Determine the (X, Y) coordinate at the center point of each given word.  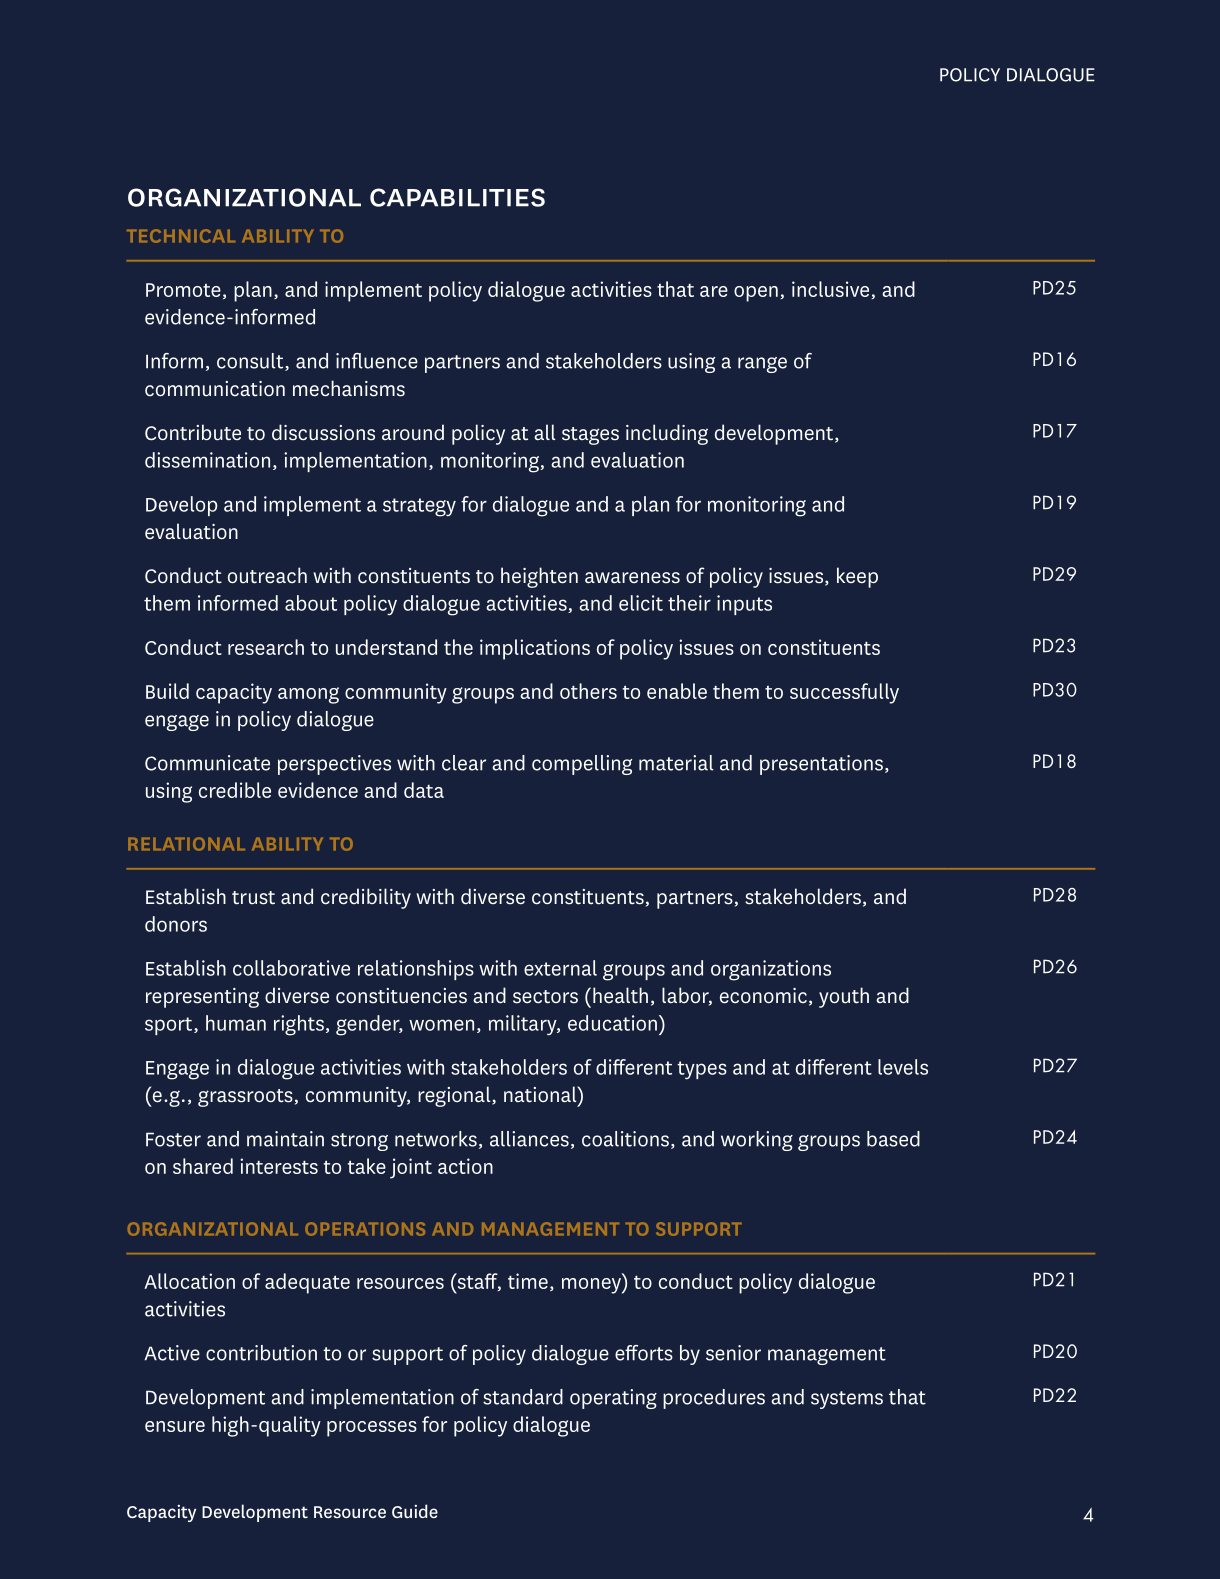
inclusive (832, 290)
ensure (175, 1426)
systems (847, 1400)
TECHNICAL (181, 236)
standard (523, 1397)
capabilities (457, 197)
